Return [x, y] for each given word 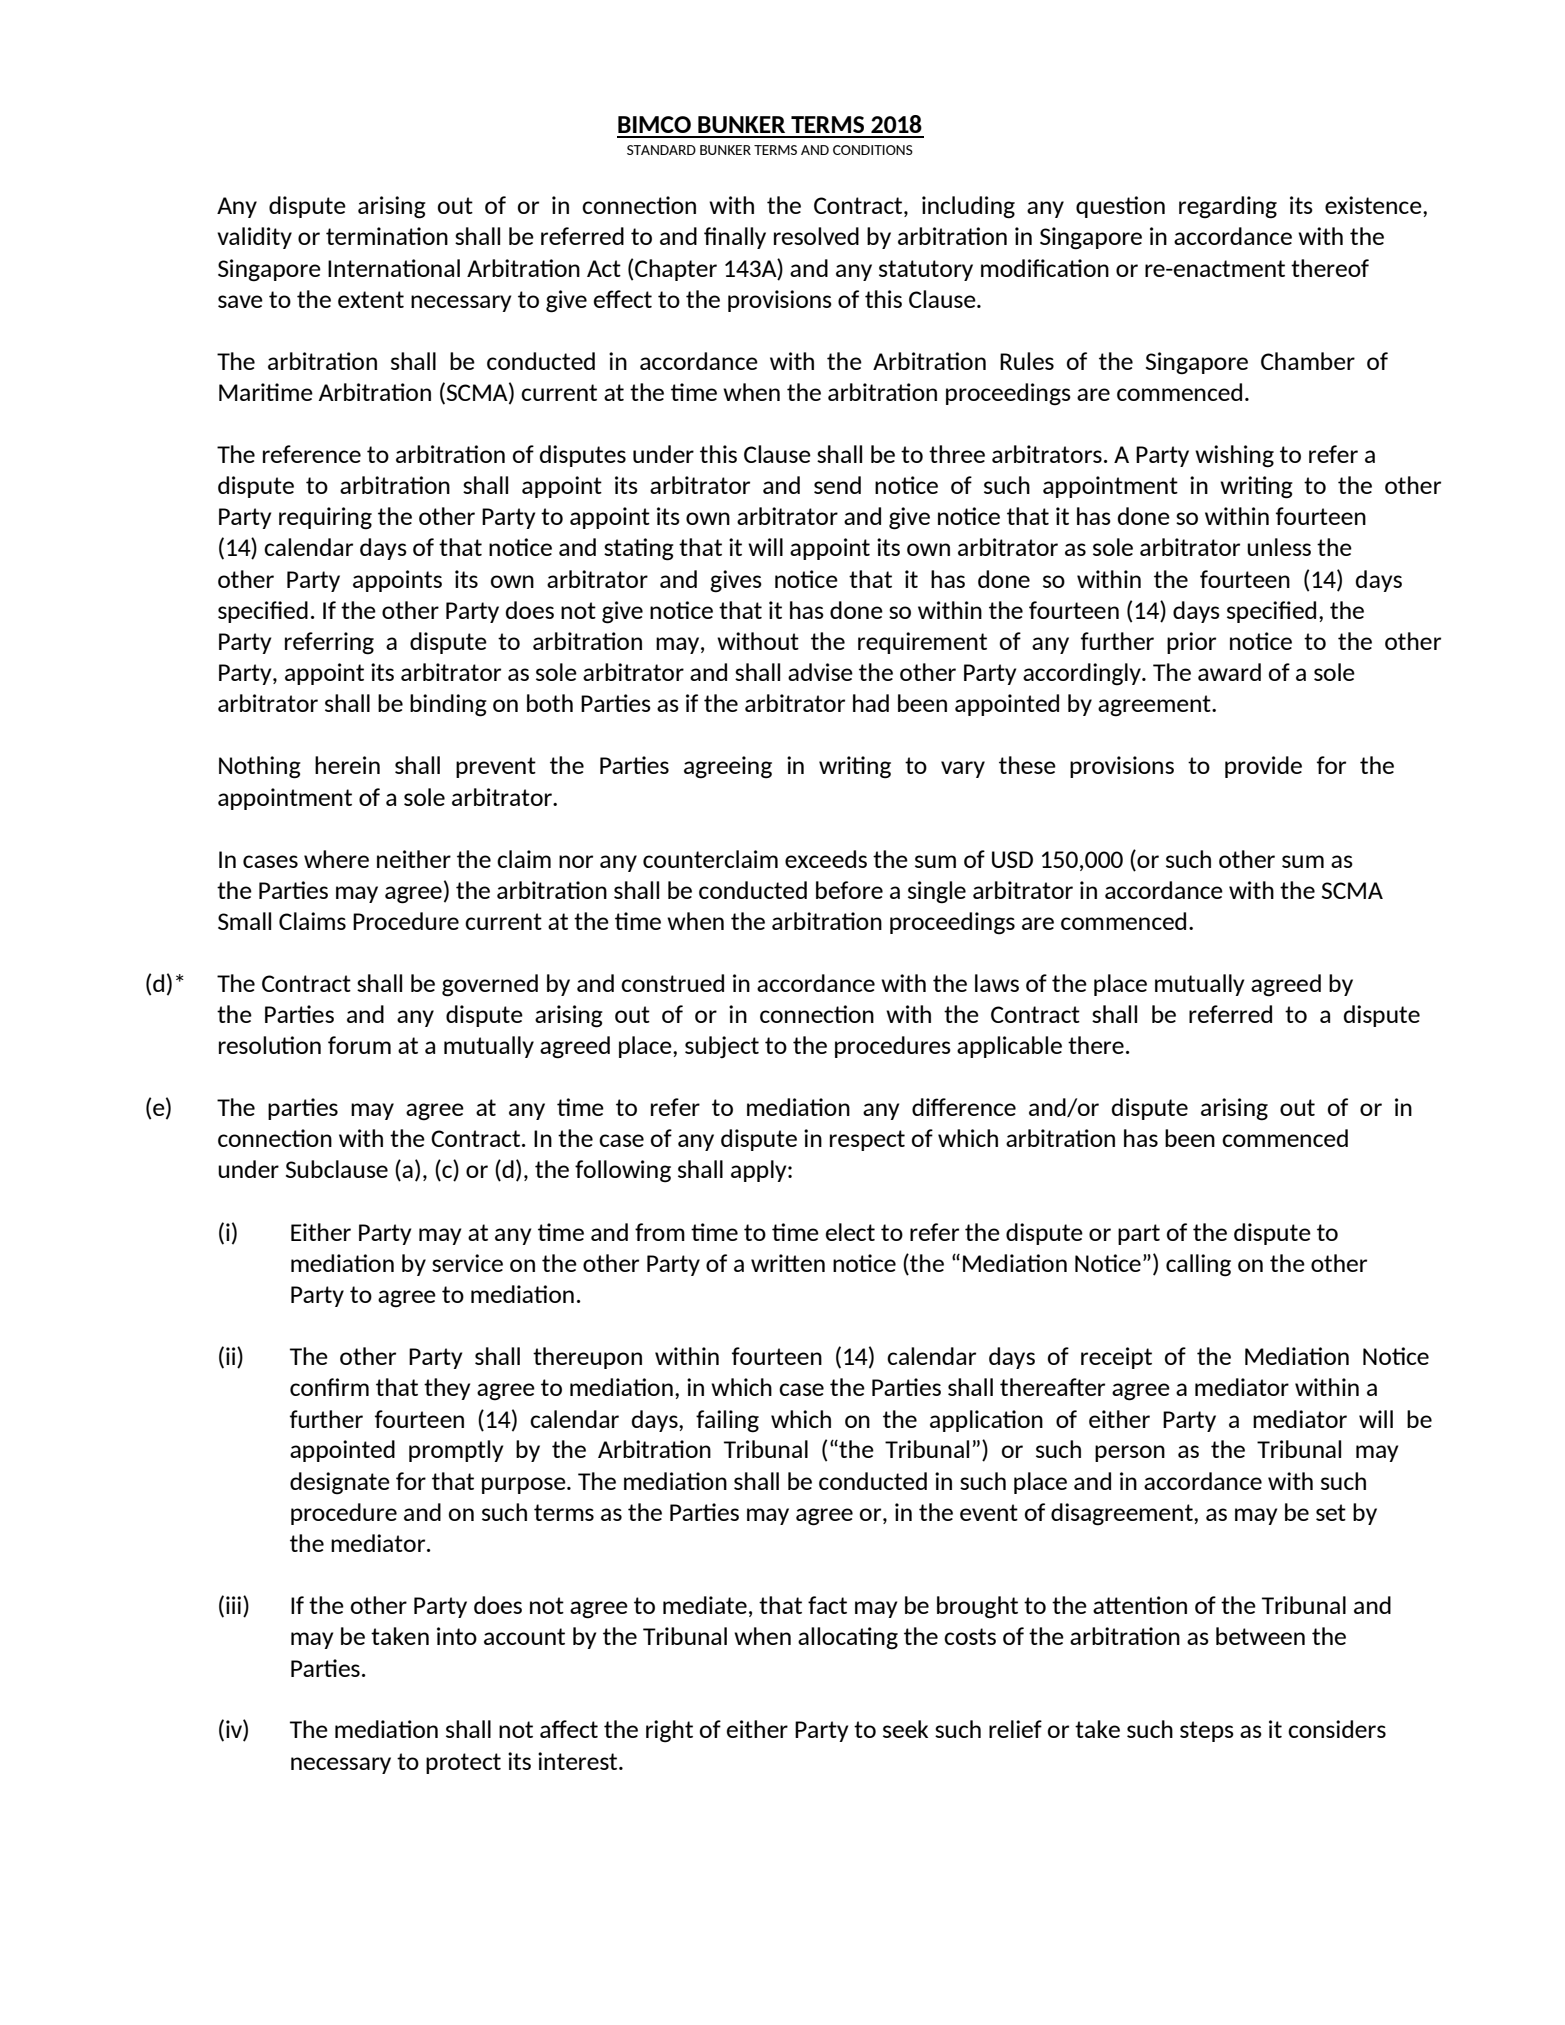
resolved [816, 236]
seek [905, 1729]
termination [387, 236]
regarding [1228, 207]
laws [997, 983]
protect [463, 1763]
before [849, 890]
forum [359, 1045]
